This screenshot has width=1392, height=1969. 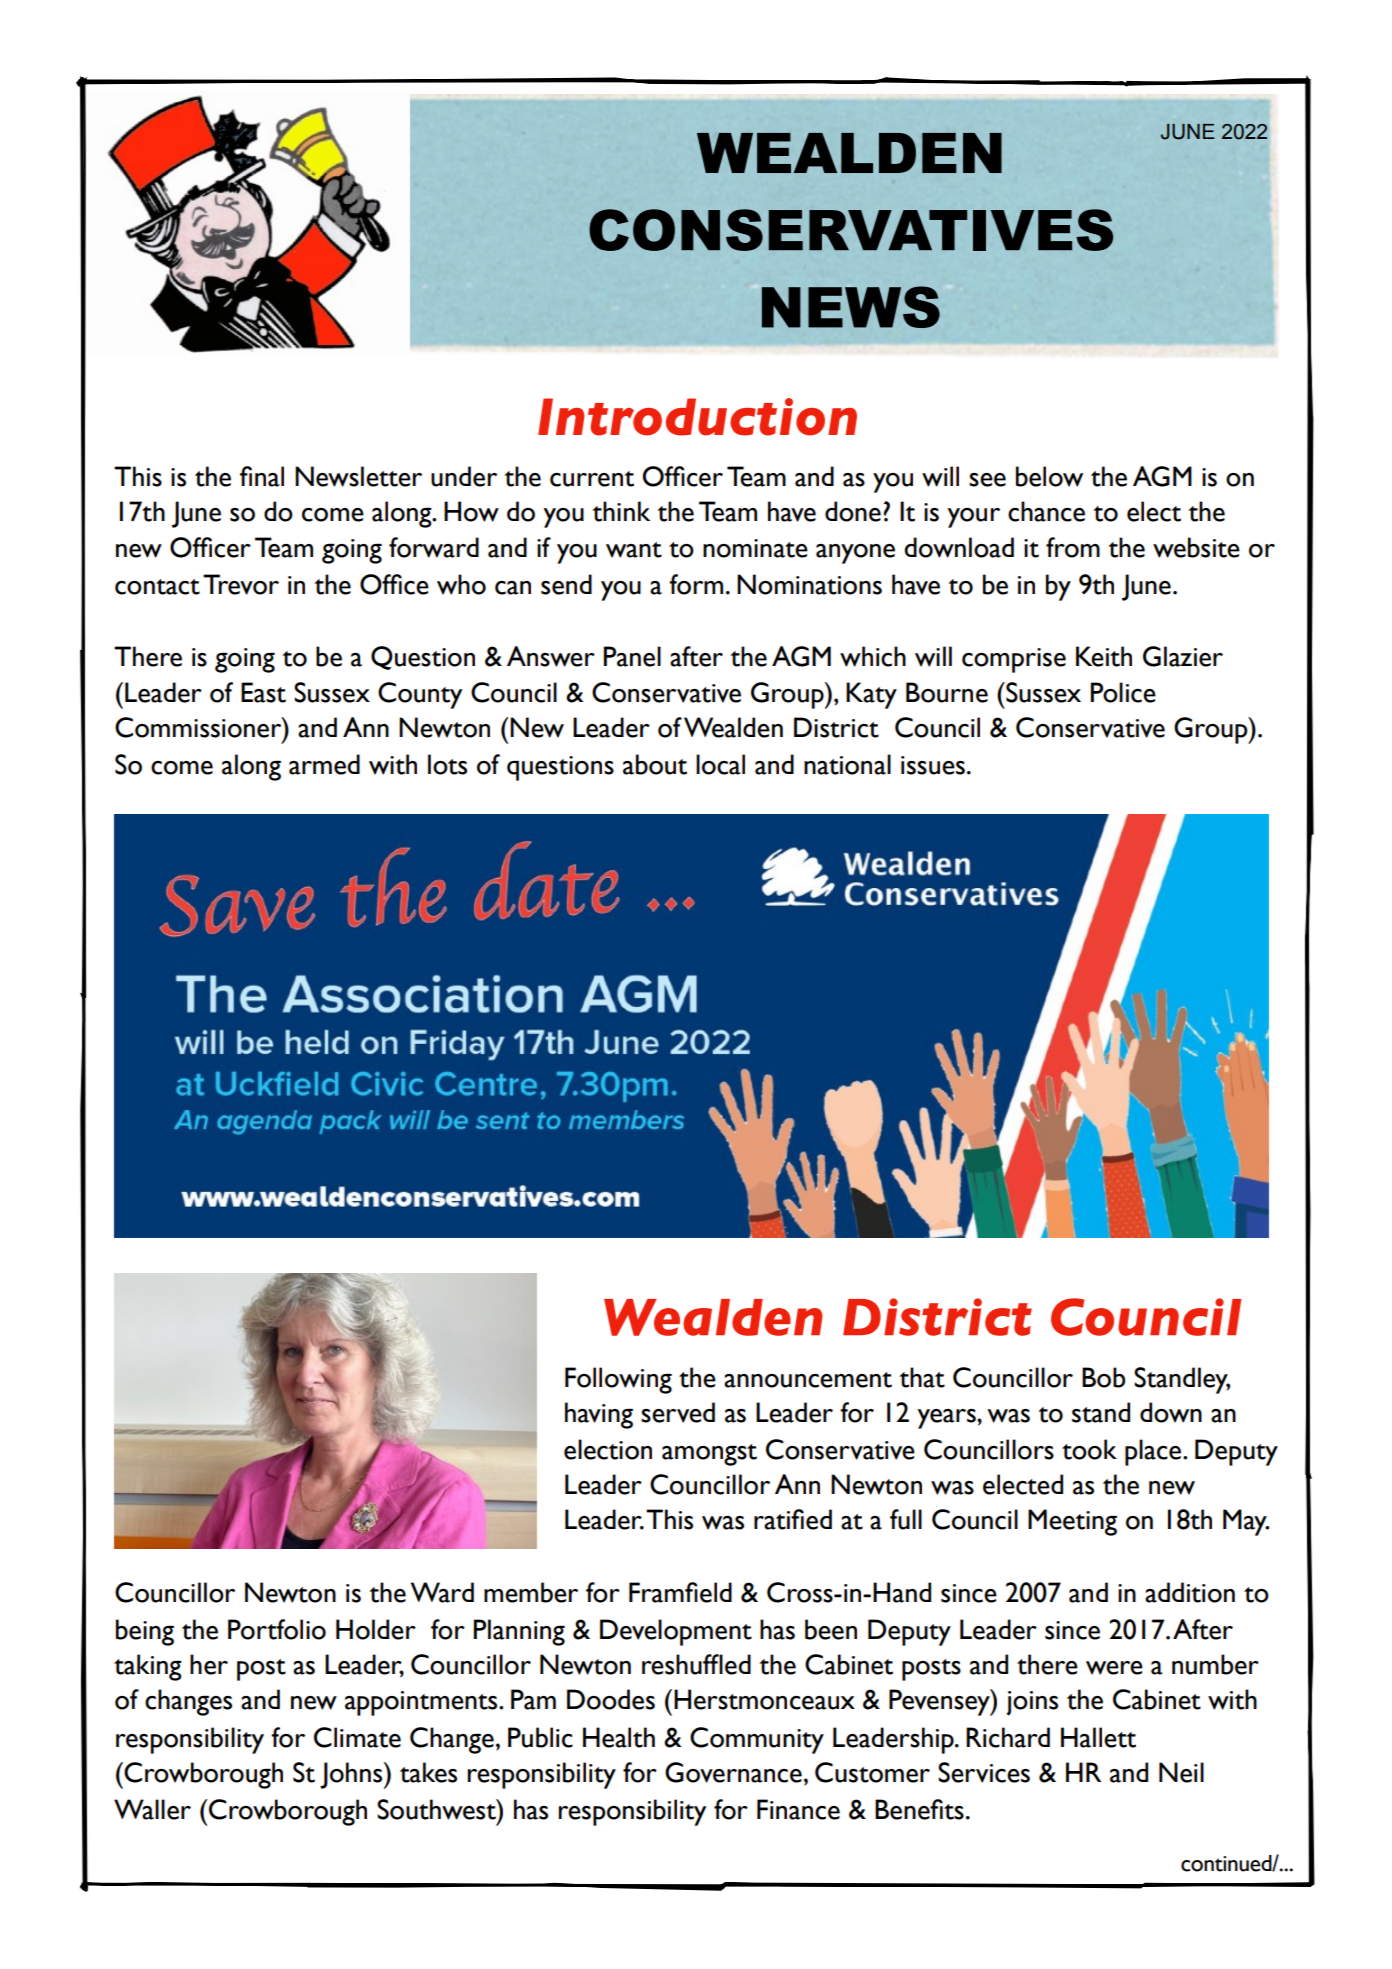 What do you see at coordinates (1123, 692) in the screenshot?
I see `Police` at bounding box center [1123, 692].
